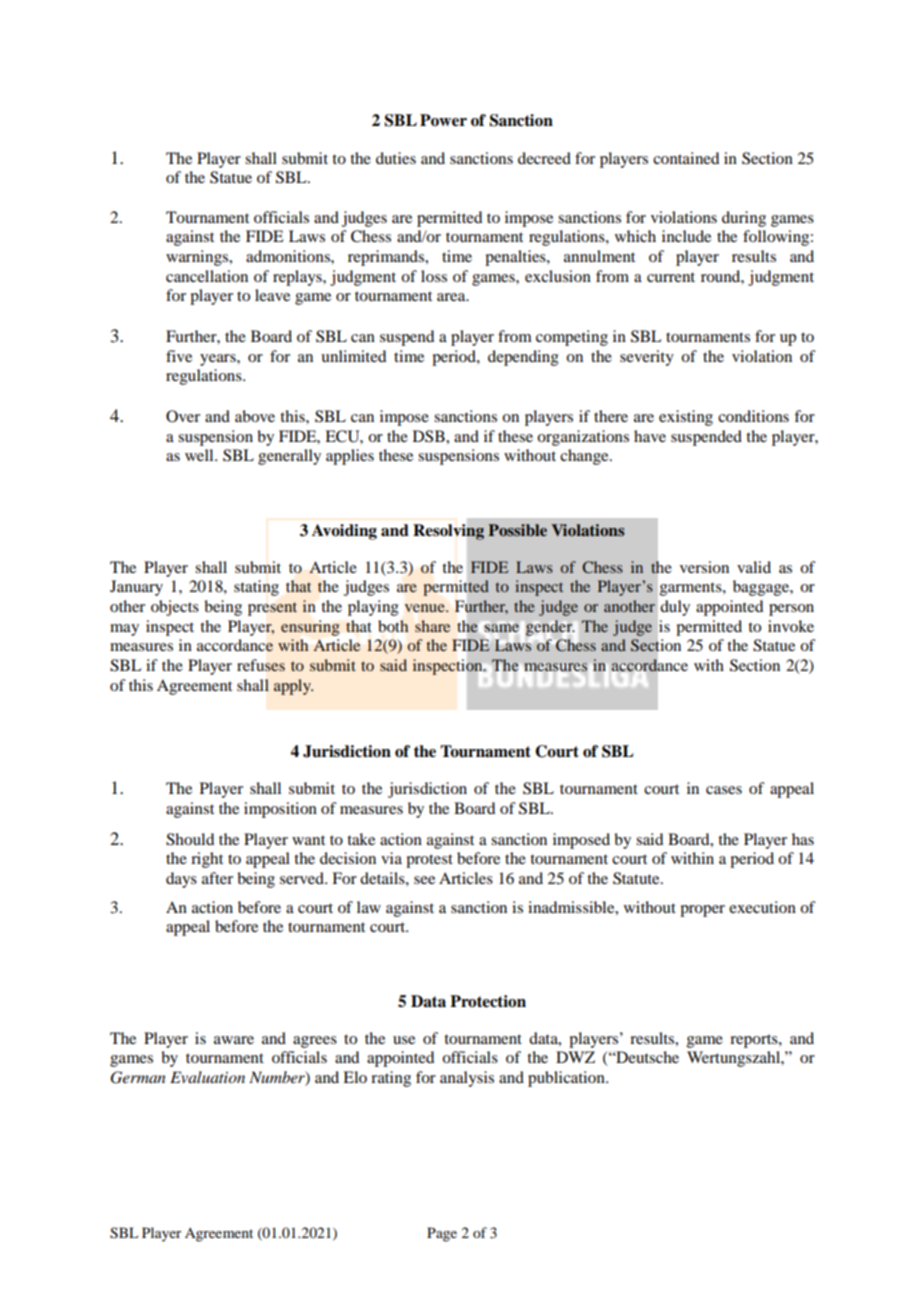 This document has height=1308, width=924. Describe the element at coordinates (217, 878) in the document. I see `after` at that location.
